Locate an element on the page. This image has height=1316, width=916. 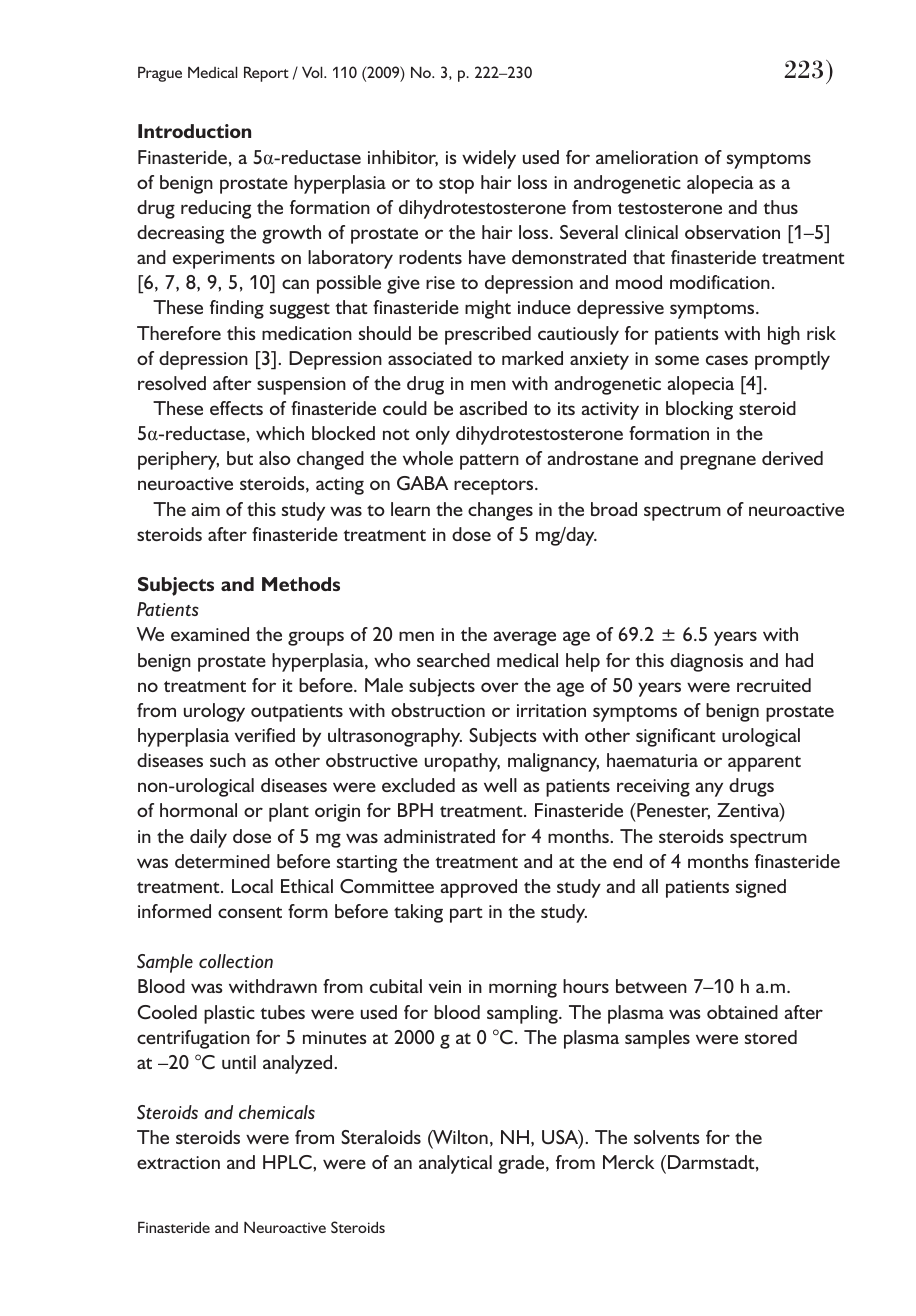
analytical is located at coordinates (455, 1164).
